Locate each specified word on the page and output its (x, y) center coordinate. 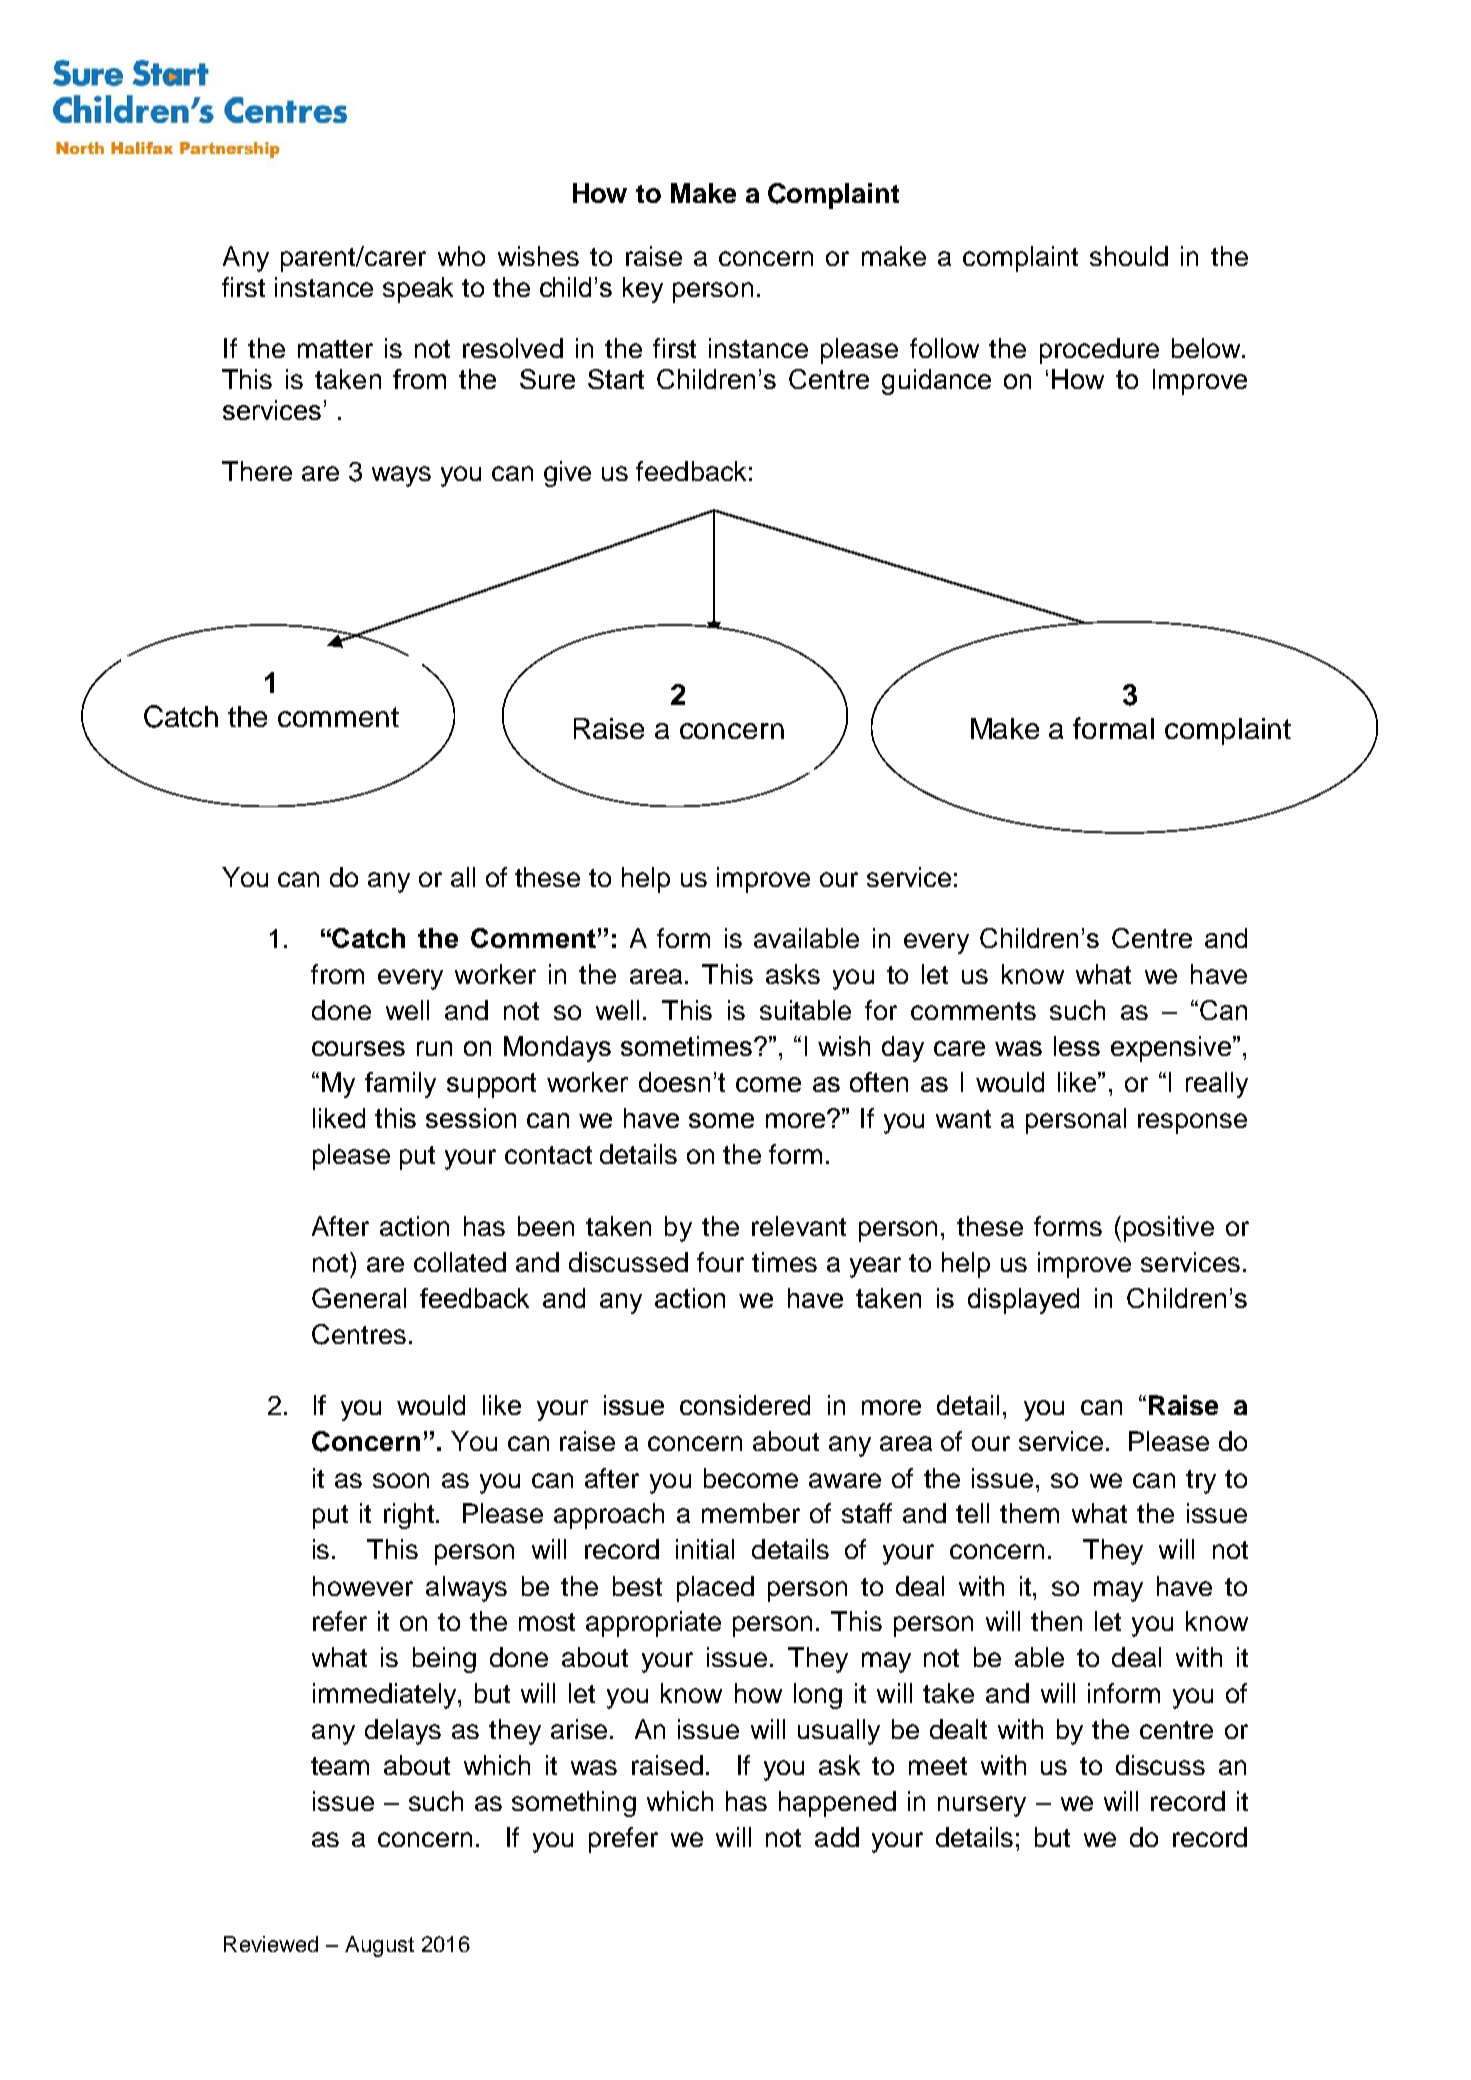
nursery (982, 1806)
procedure (1099, 351)
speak (418, 290)
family (400, 1085)
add (837, 1837)
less (1077, 1046)
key (643, 290)
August (379, 1946)
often (879, 1082)
